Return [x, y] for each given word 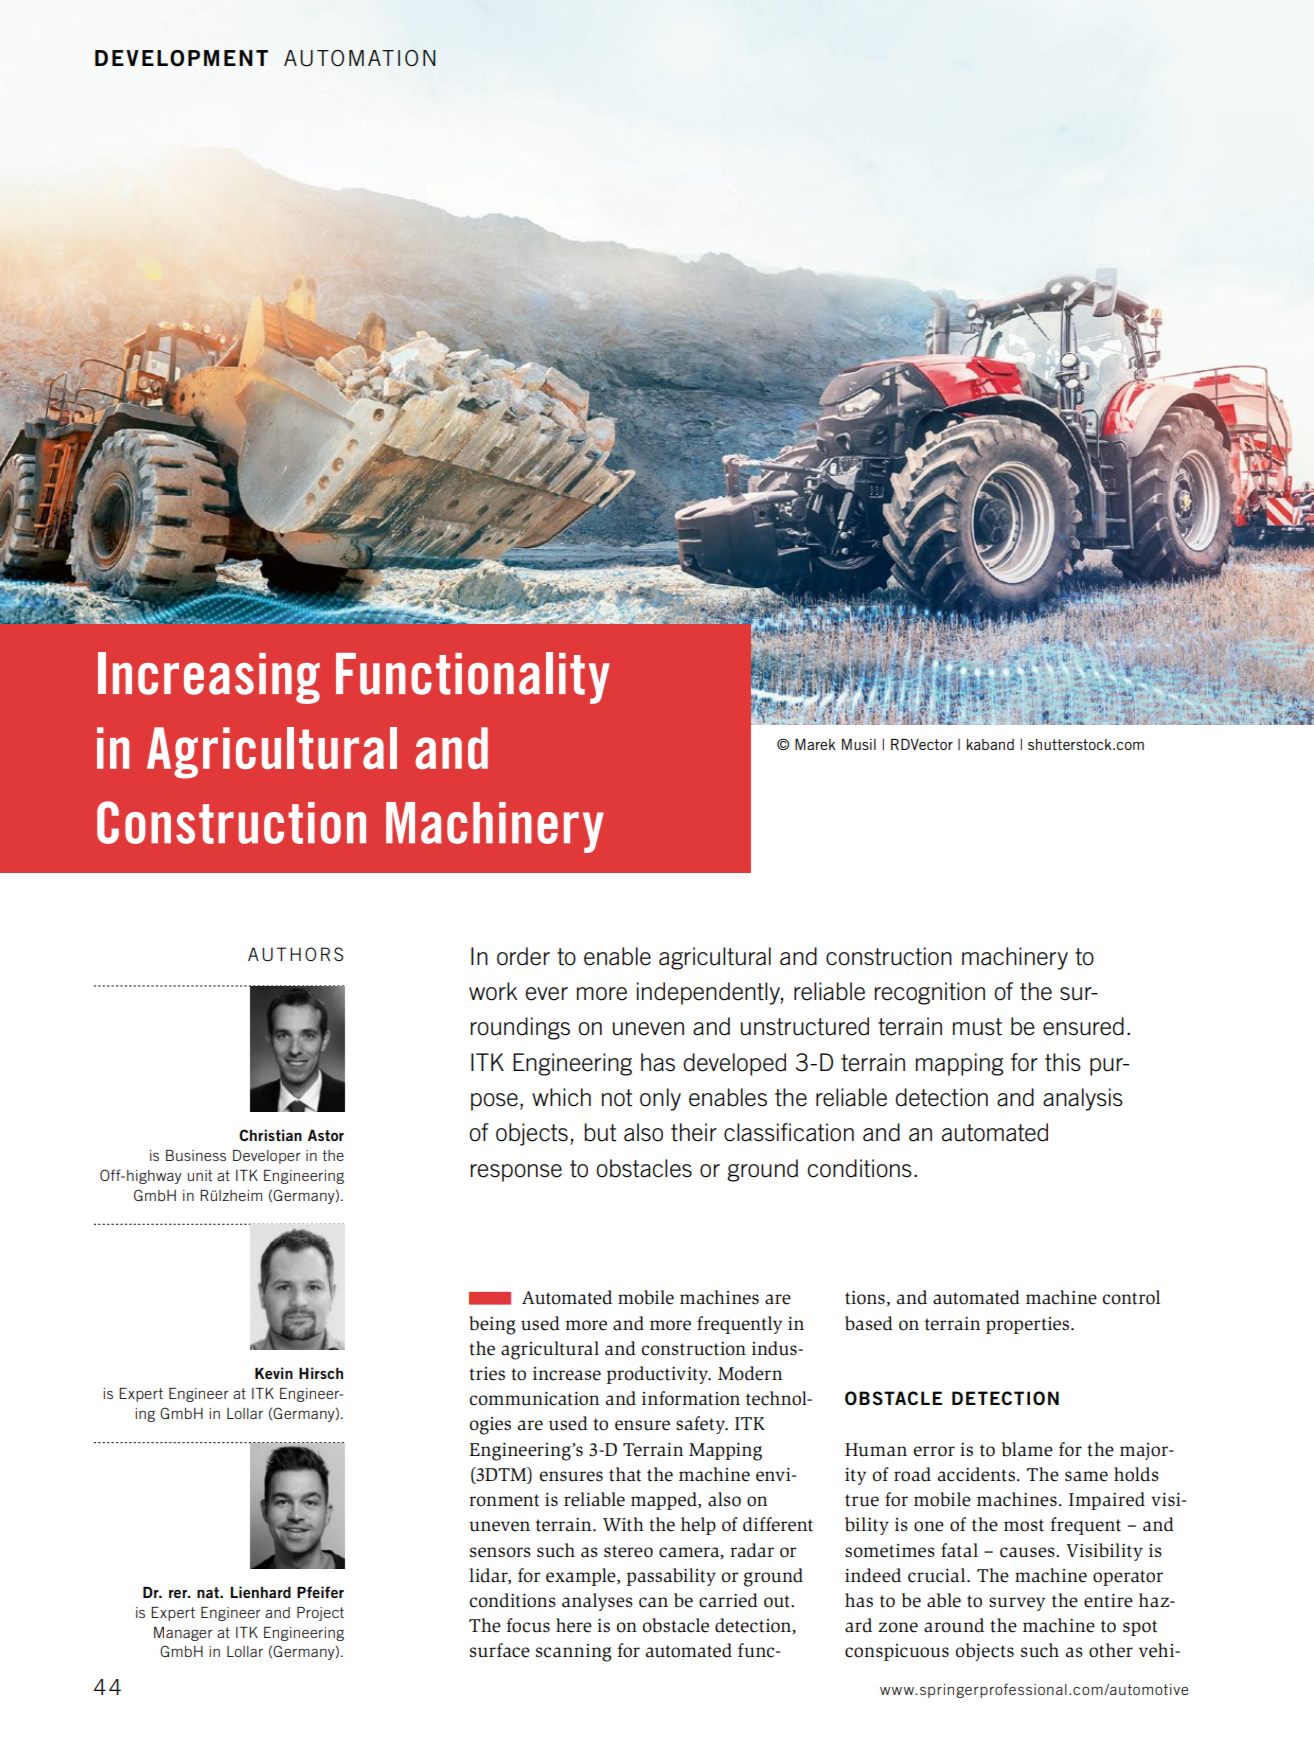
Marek [815, 744]
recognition [929, 993]
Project [320, 1614]
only [660, 1099]
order [523, 956]
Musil [859, 744]
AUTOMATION [360, 58]
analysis [1083, 1099]
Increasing [209, 678]
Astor [326, 1135]
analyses [597, 1602]
